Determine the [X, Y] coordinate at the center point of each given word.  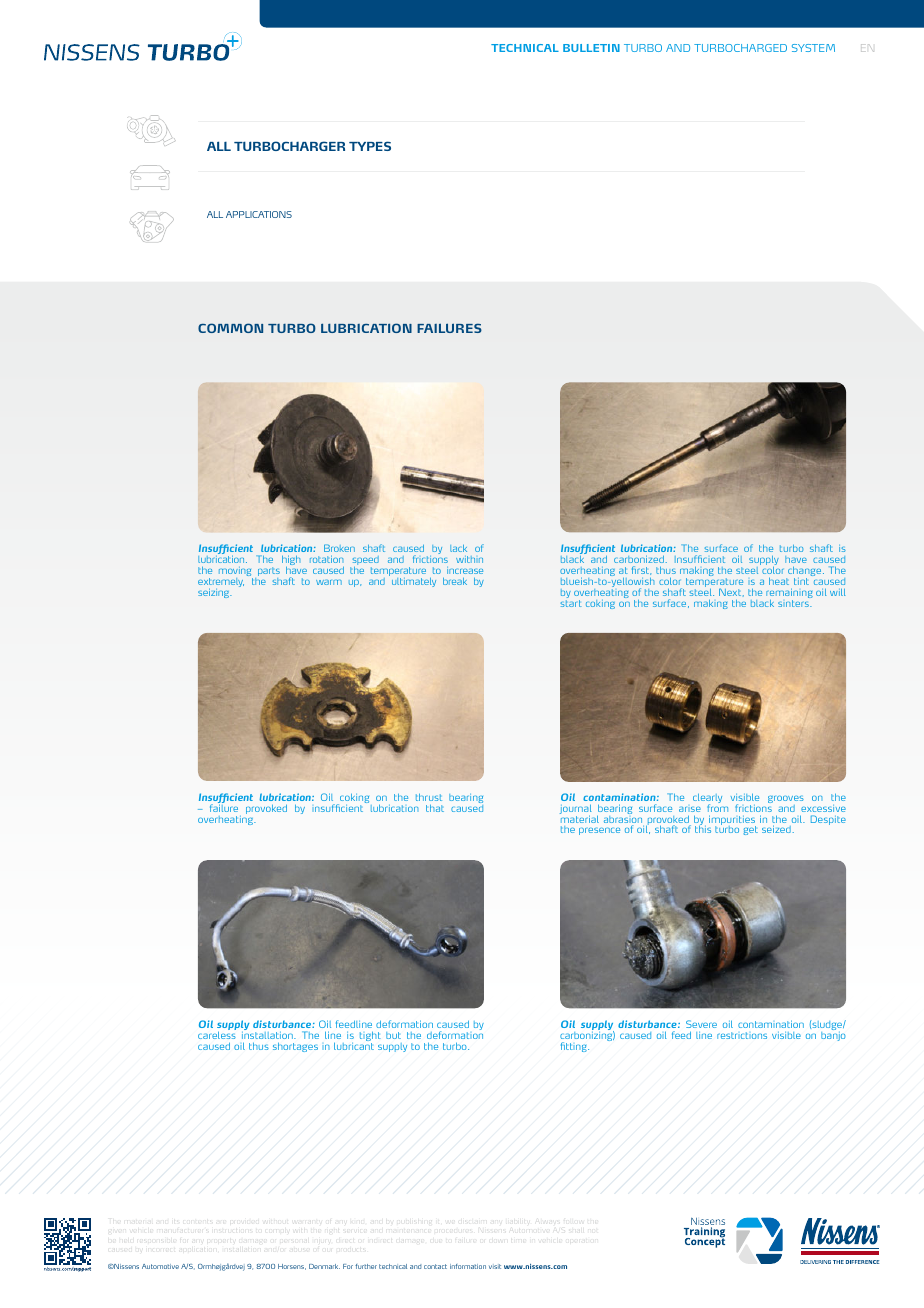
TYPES [370, 146]
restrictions [742, 1035]
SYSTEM [813, 48]
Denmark [324, 1266]
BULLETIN [591, 48]
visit [495, 1266]
